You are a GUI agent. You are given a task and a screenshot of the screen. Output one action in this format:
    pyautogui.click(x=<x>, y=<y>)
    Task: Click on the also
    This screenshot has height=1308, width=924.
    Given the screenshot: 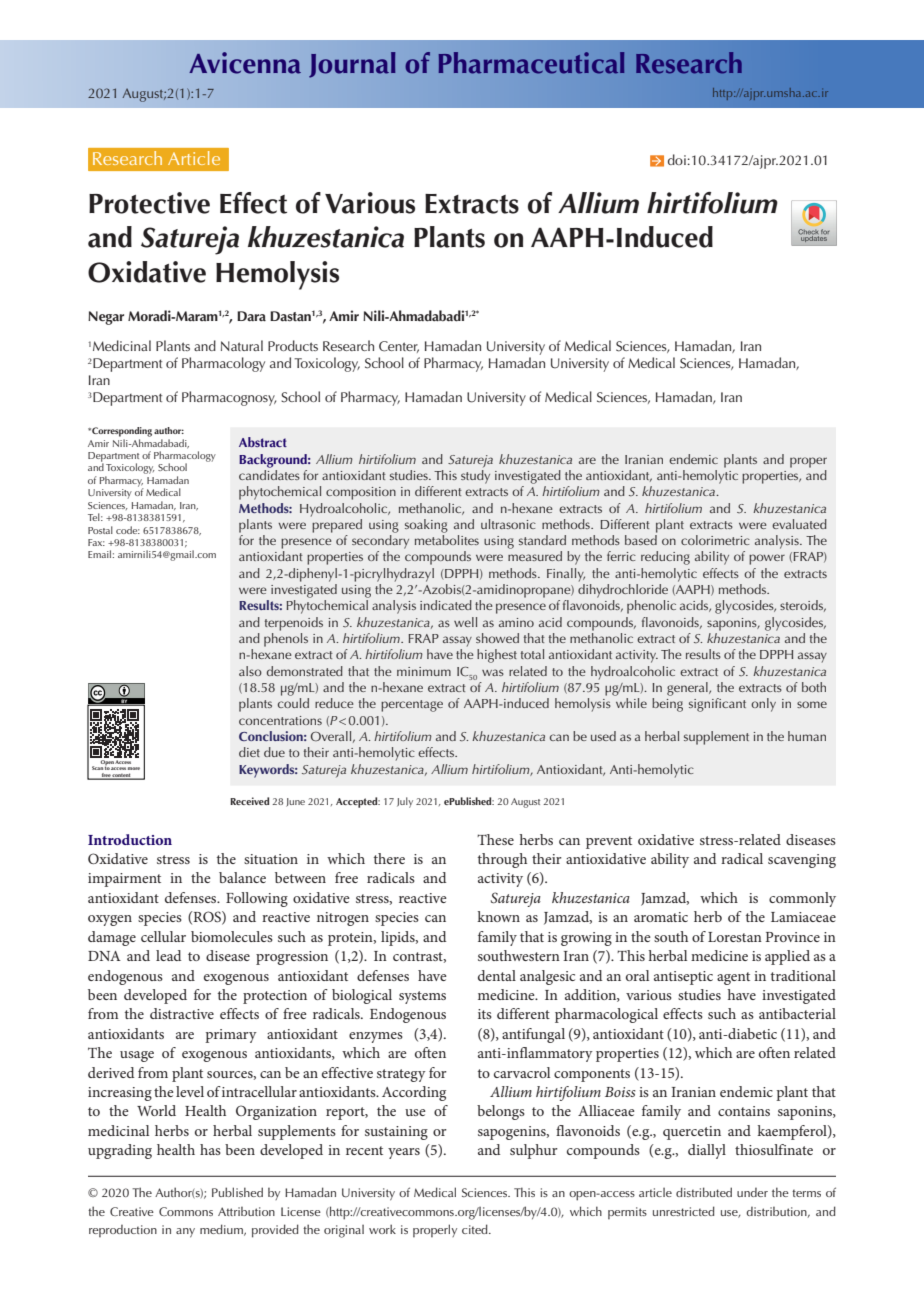 What is the action you would take?
    pyautogui.click(x=250, y=671)
